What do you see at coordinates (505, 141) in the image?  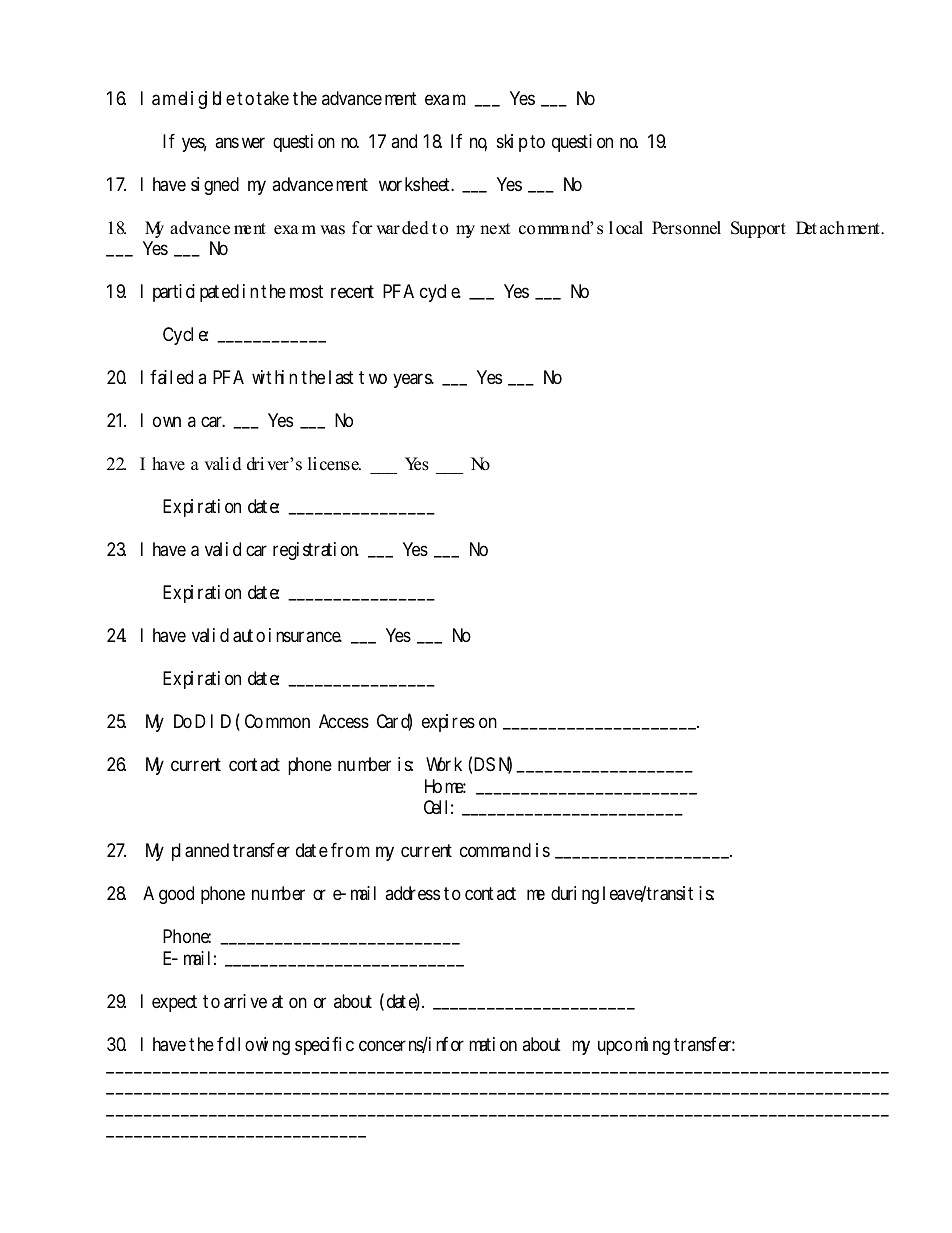 I see `ski` at bounding box center [505, 141].
